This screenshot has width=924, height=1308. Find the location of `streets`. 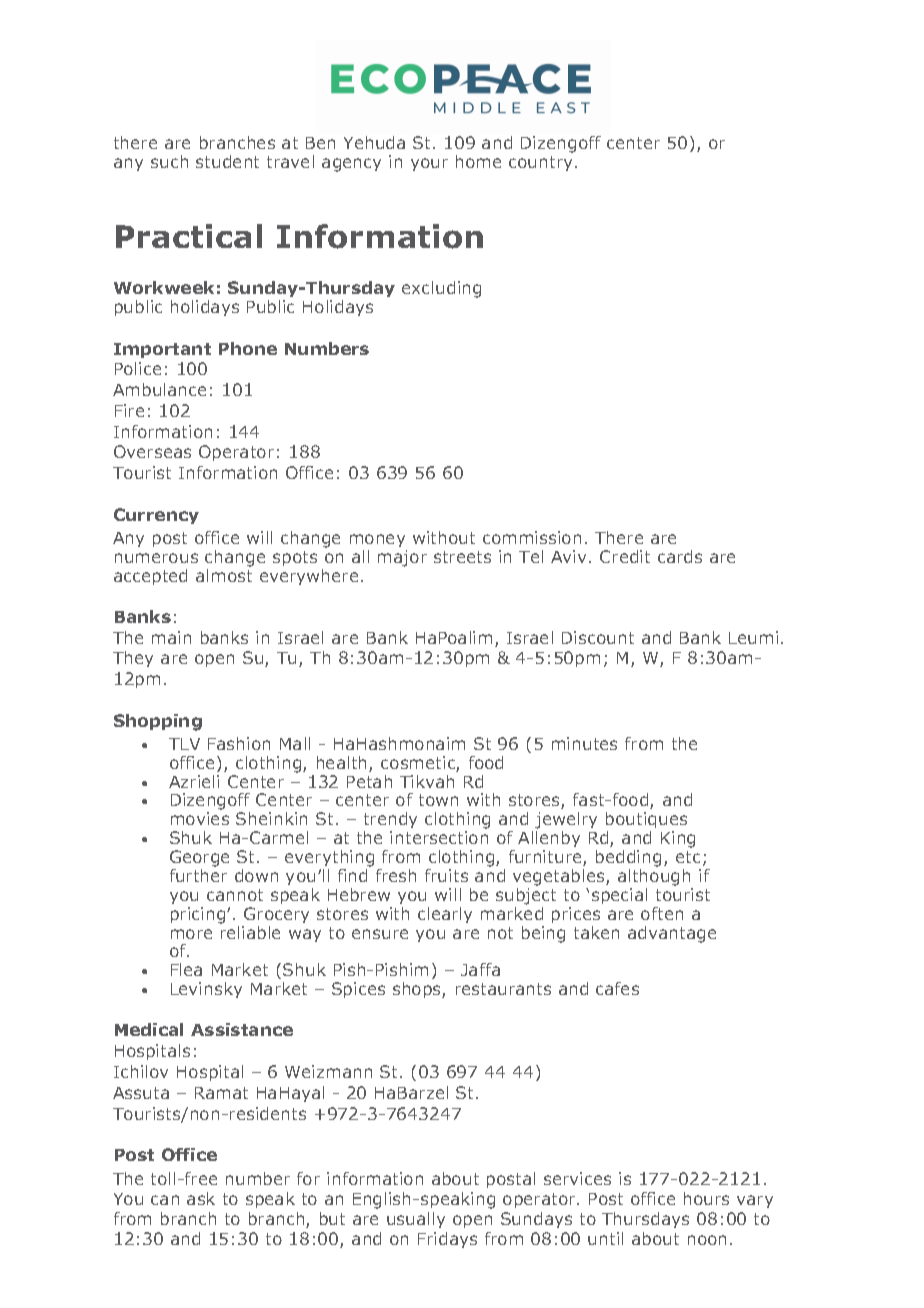

streets is located at coordinates (462, 557).
